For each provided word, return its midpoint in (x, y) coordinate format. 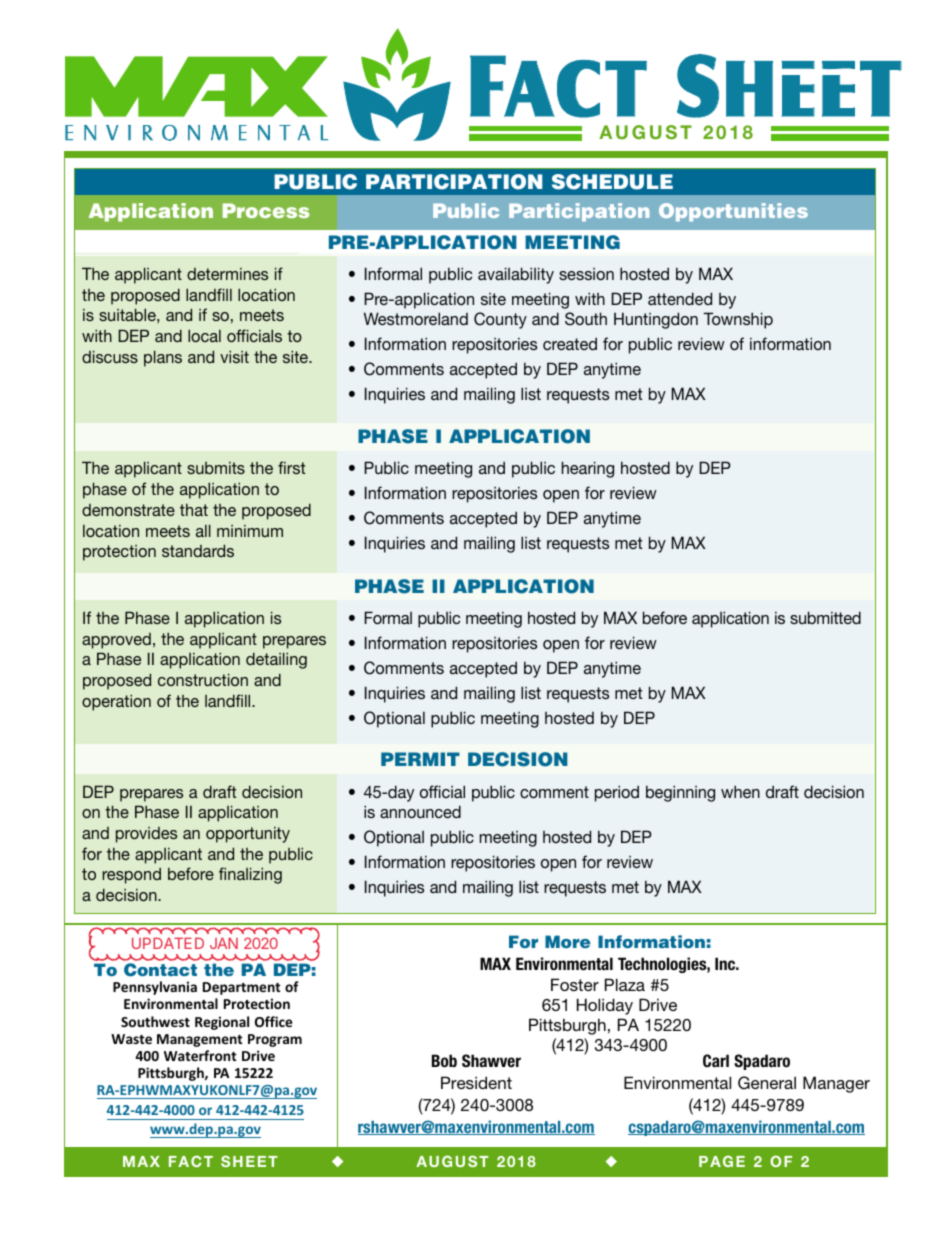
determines (227, 274)
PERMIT (420, 759)
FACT (191, 1161)
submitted (825, 617)
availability (516, 275)
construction (203, 679)
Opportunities (733, 212)
